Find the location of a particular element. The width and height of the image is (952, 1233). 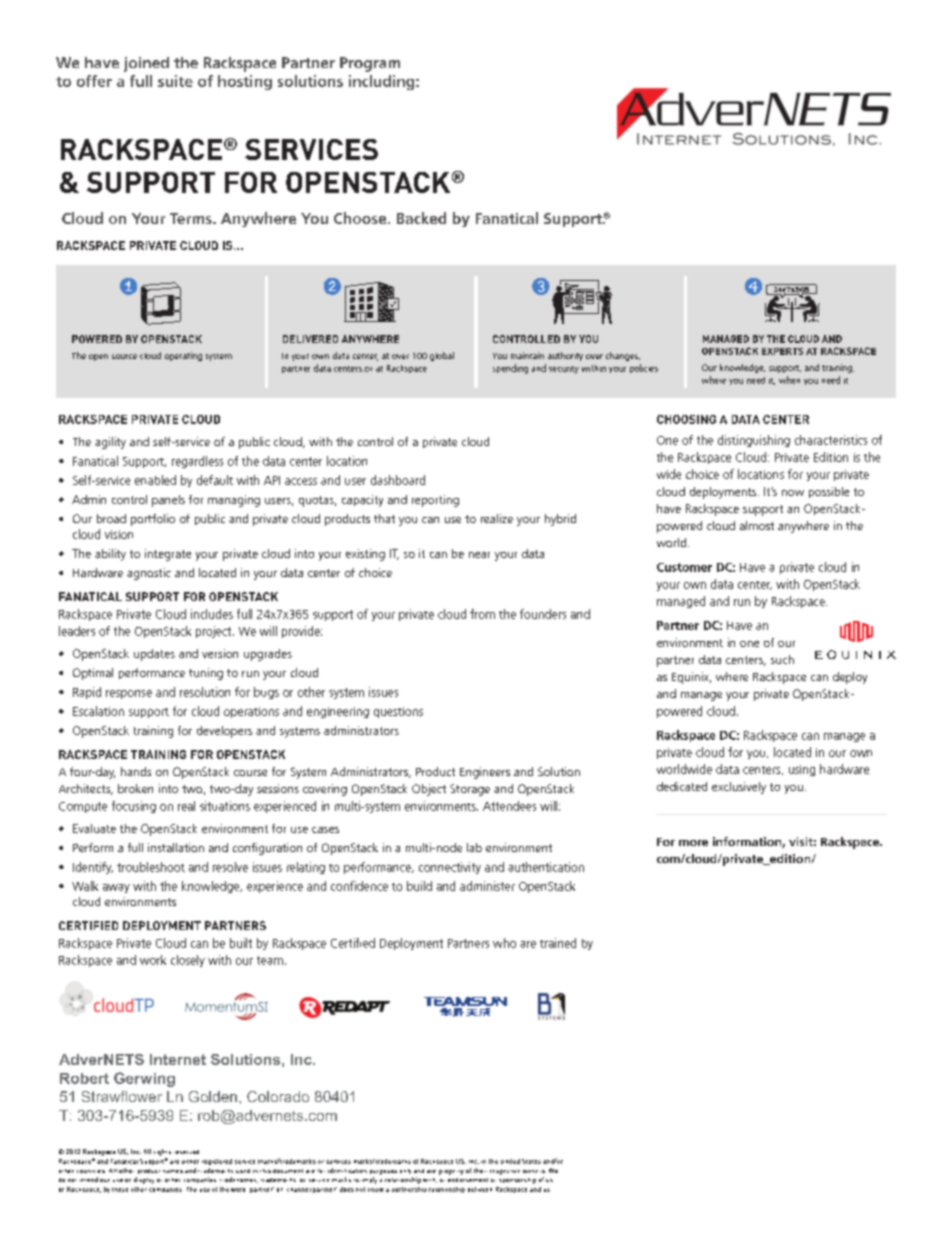

Program is located at coordinates (370, 64).
